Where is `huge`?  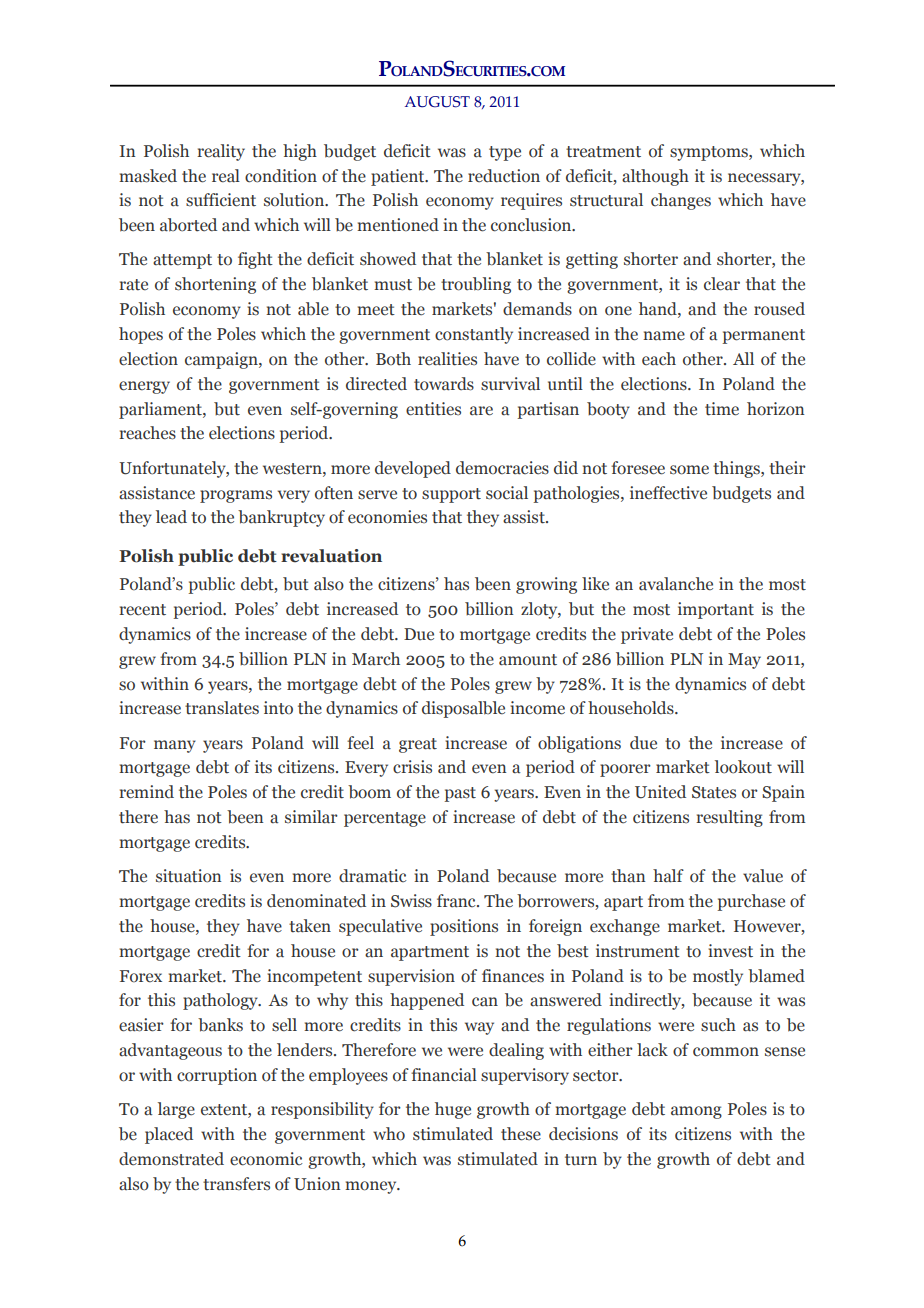 huge is located at coordinates (453, 1110).
